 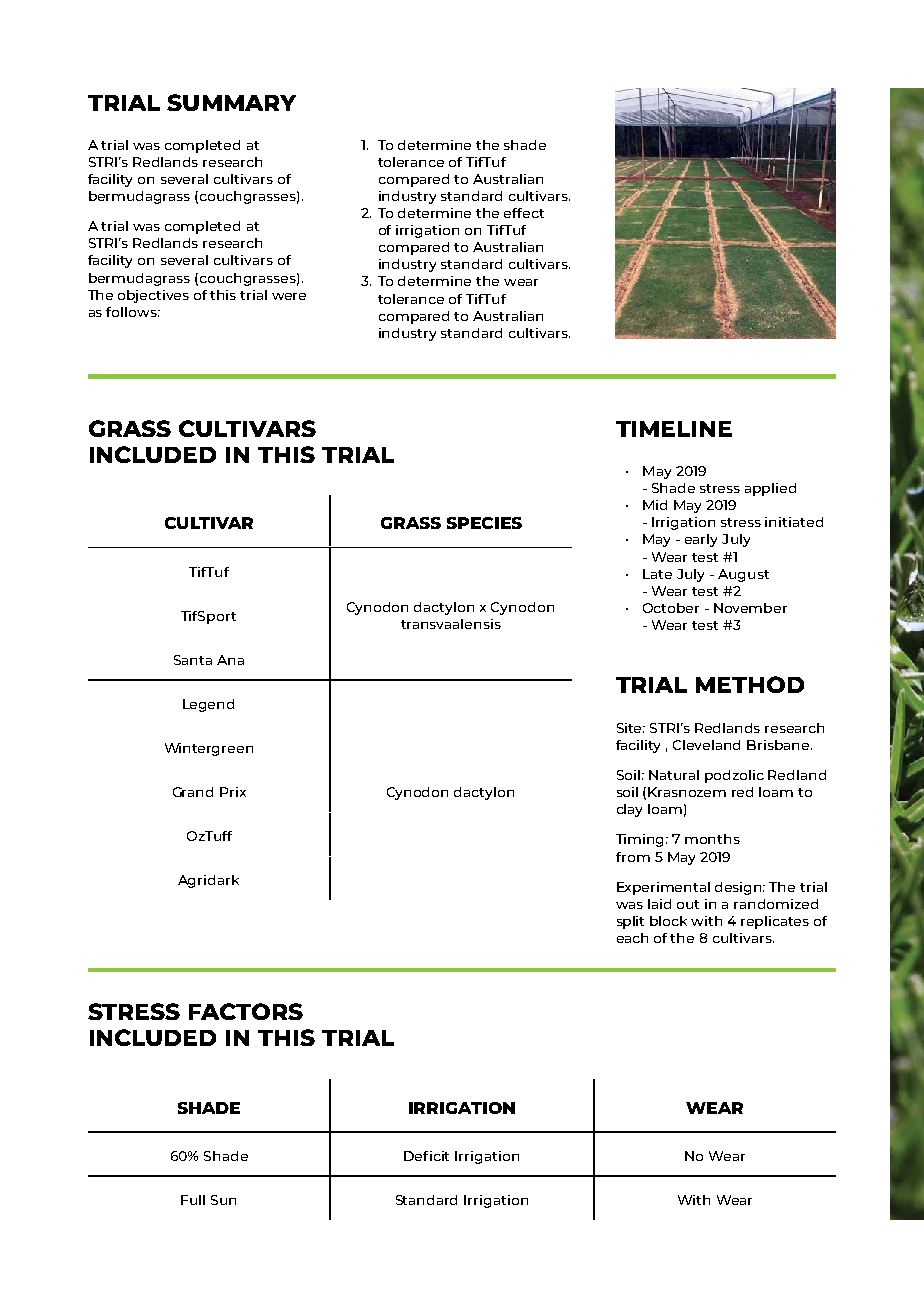 I want to click on each, so click(x=632, y=938).
